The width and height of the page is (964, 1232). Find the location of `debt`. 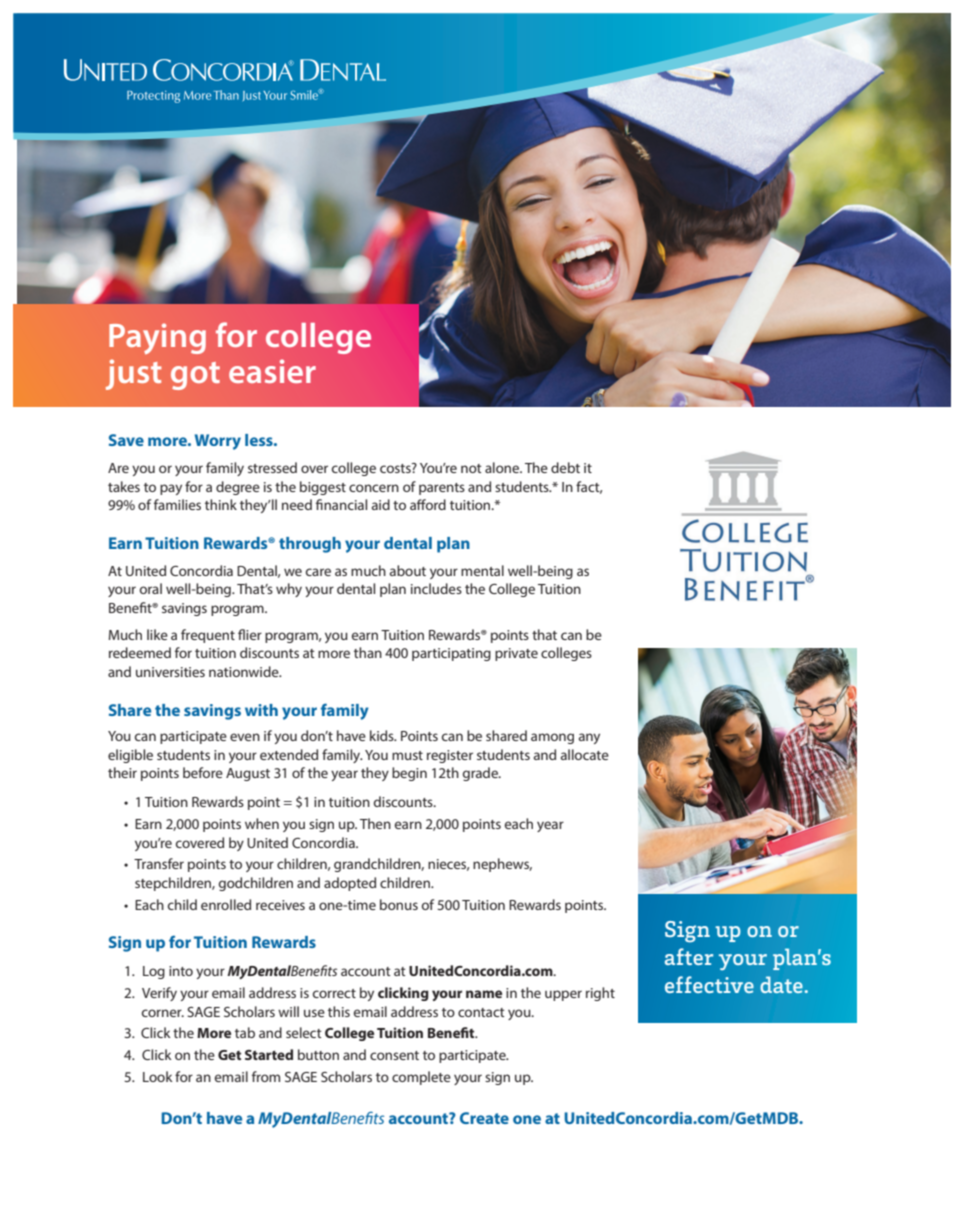

debt is located at coordinates (565, 467).
